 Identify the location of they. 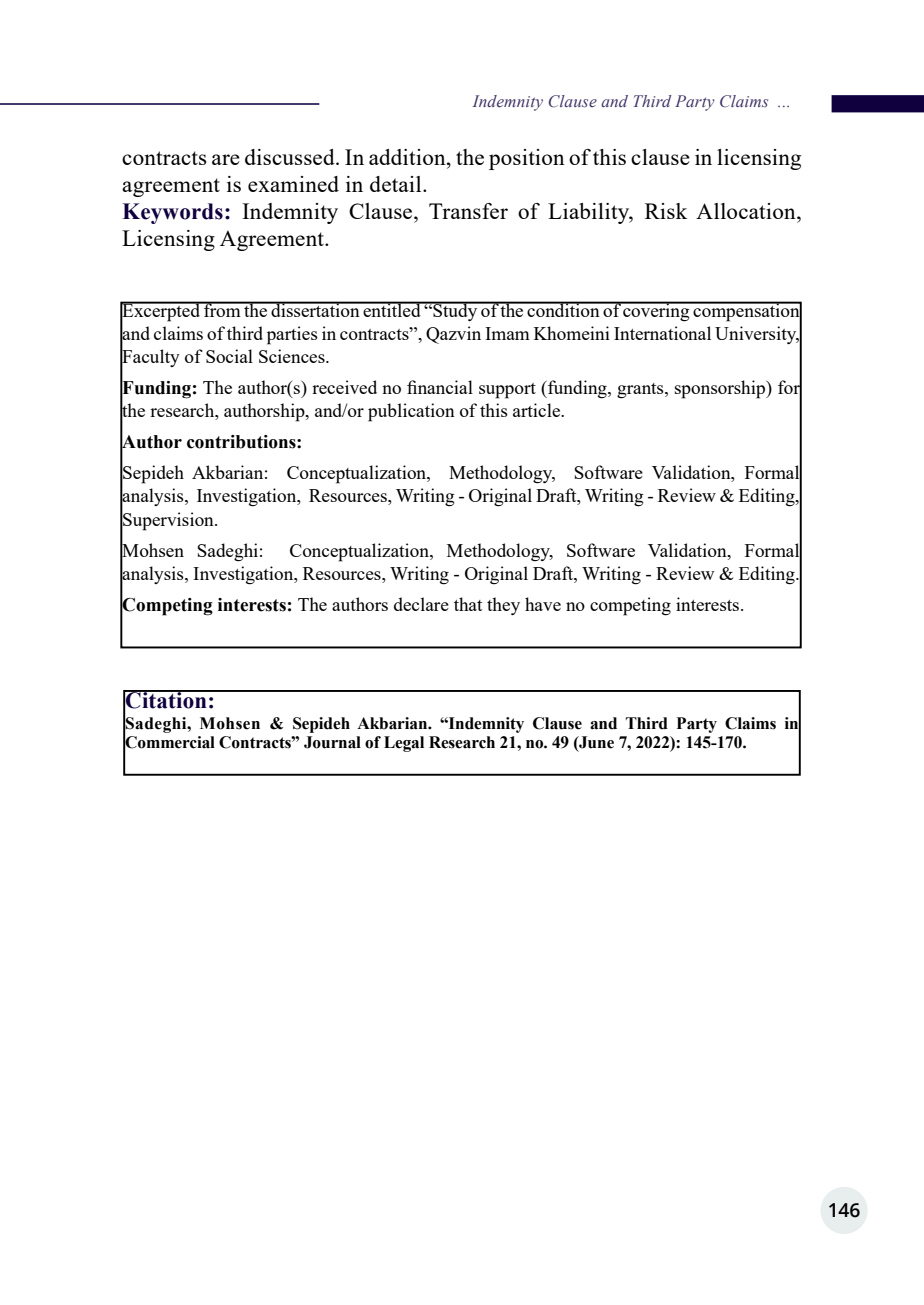
(503, 606).
